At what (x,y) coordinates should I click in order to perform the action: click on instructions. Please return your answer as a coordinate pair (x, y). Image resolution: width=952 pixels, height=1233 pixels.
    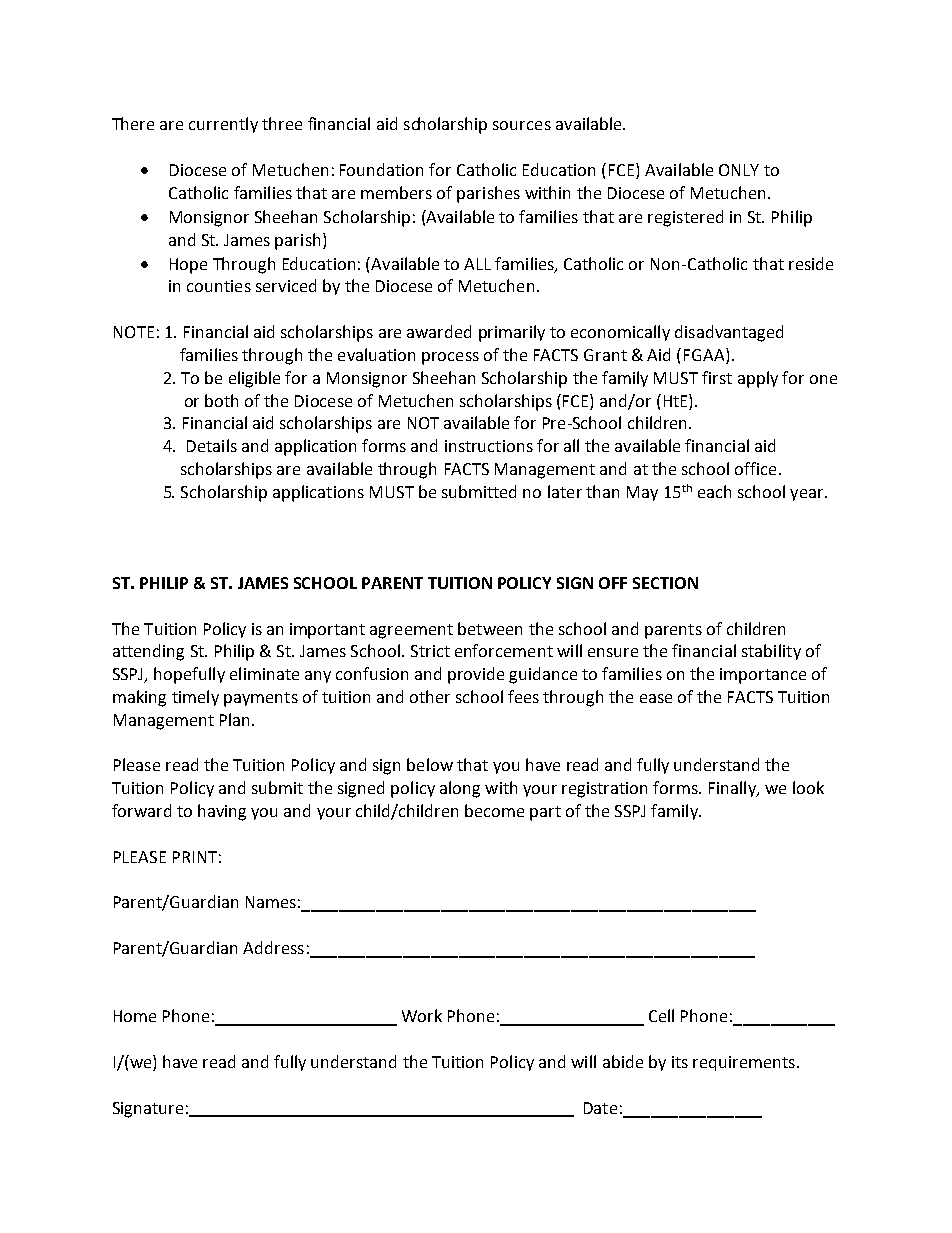
    Looking at the image, I should click on (489, 446).
